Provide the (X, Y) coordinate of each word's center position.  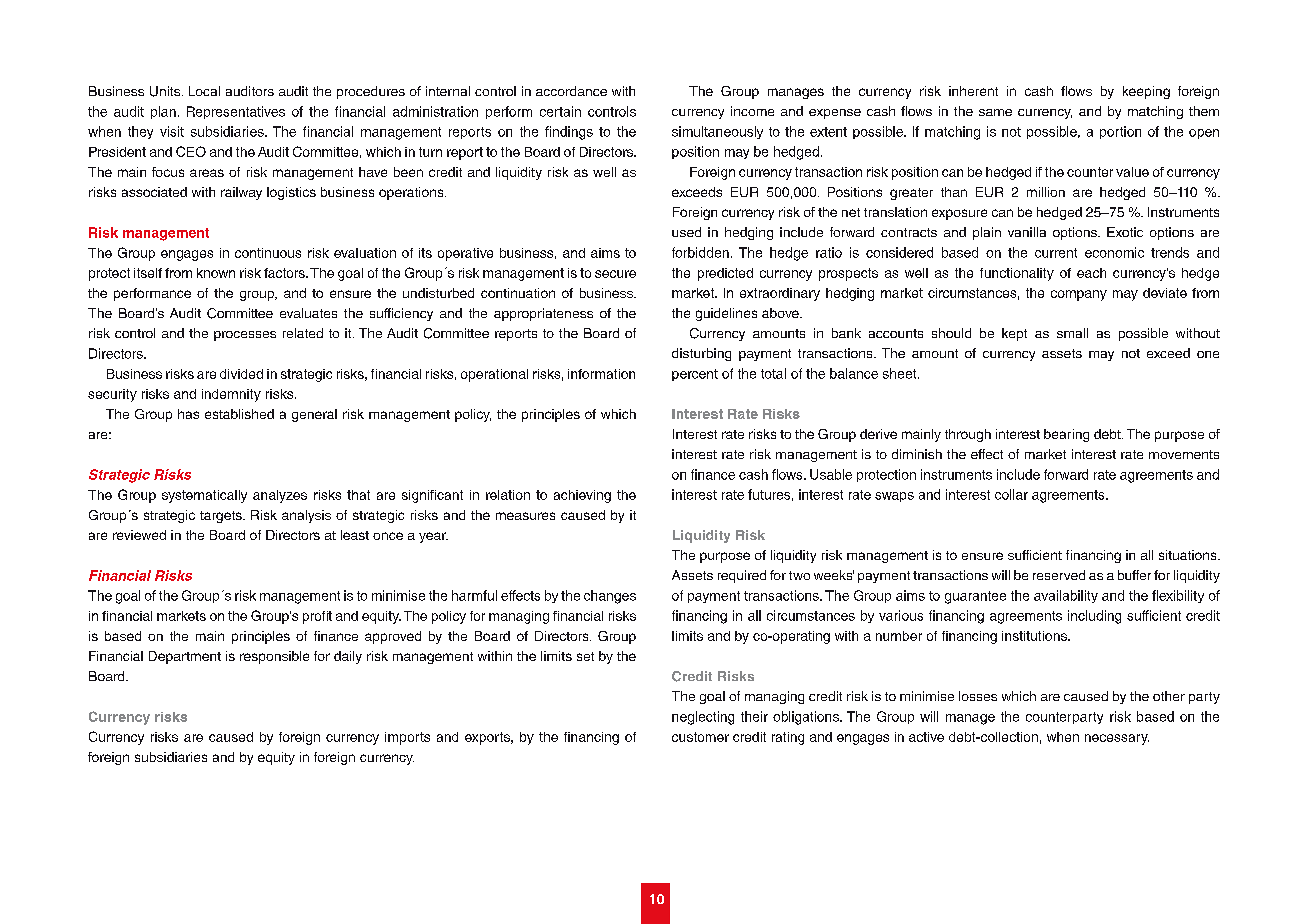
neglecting (703, 718)
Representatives (236, 112)
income (752, 111)
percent (695, 375)
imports (407, 738)
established (239, 414)
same (995, 112)
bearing (1066, 435)
